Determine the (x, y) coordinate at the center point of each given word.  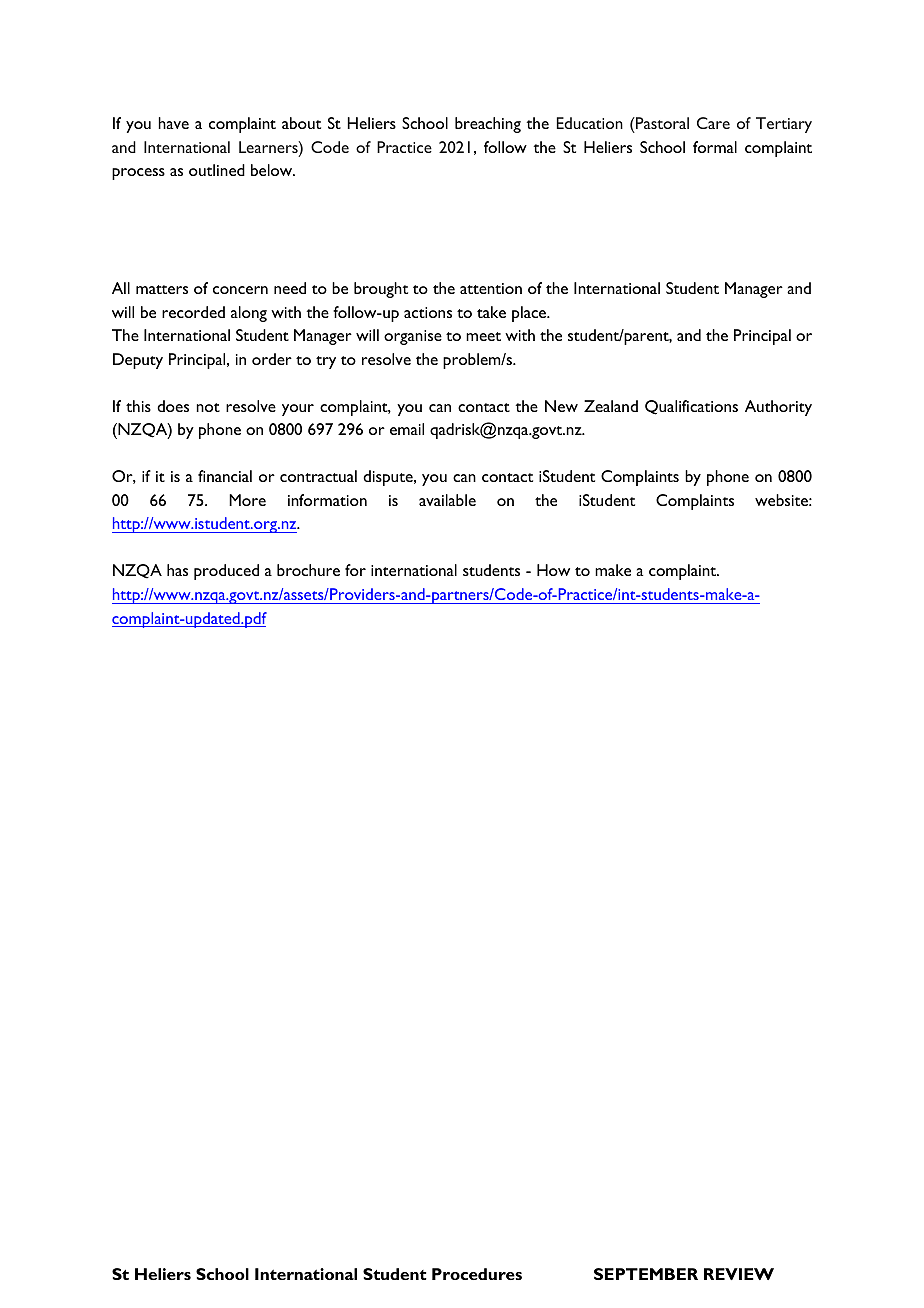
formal (715, 147)
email (407, 429)
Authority (778, 408)
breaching (488, 125)
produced (226, 572)
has (177, 570)
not (208, 407)
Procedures (477, 1274)
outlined (217, 170)
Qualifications (691, 407)
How (553, 570)
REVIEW (739, 1274)
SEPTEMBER (646, 1274)
